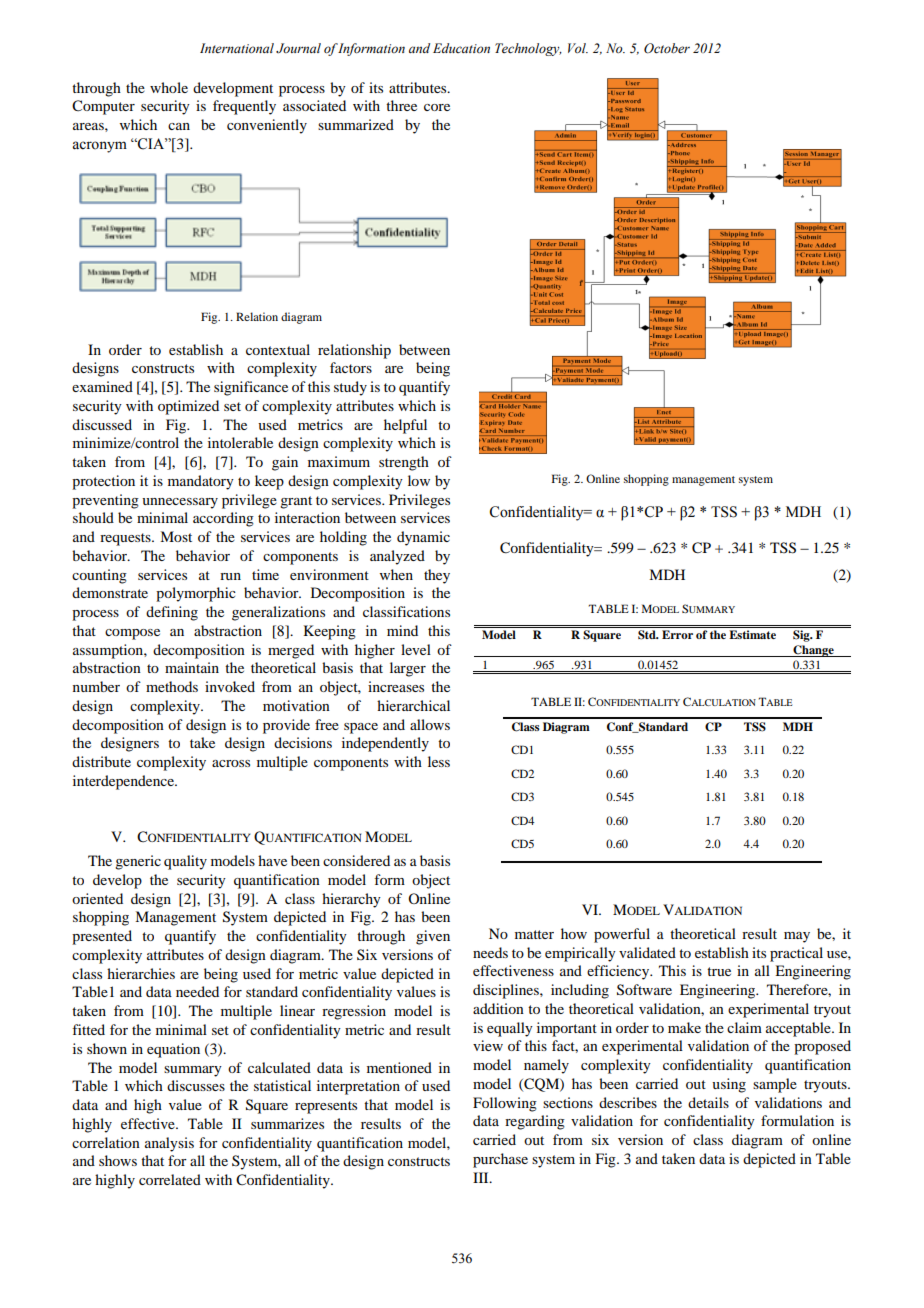  Describe the element at coordinates (752, 634) in the screenshot. I see `Estimate` at that location.
